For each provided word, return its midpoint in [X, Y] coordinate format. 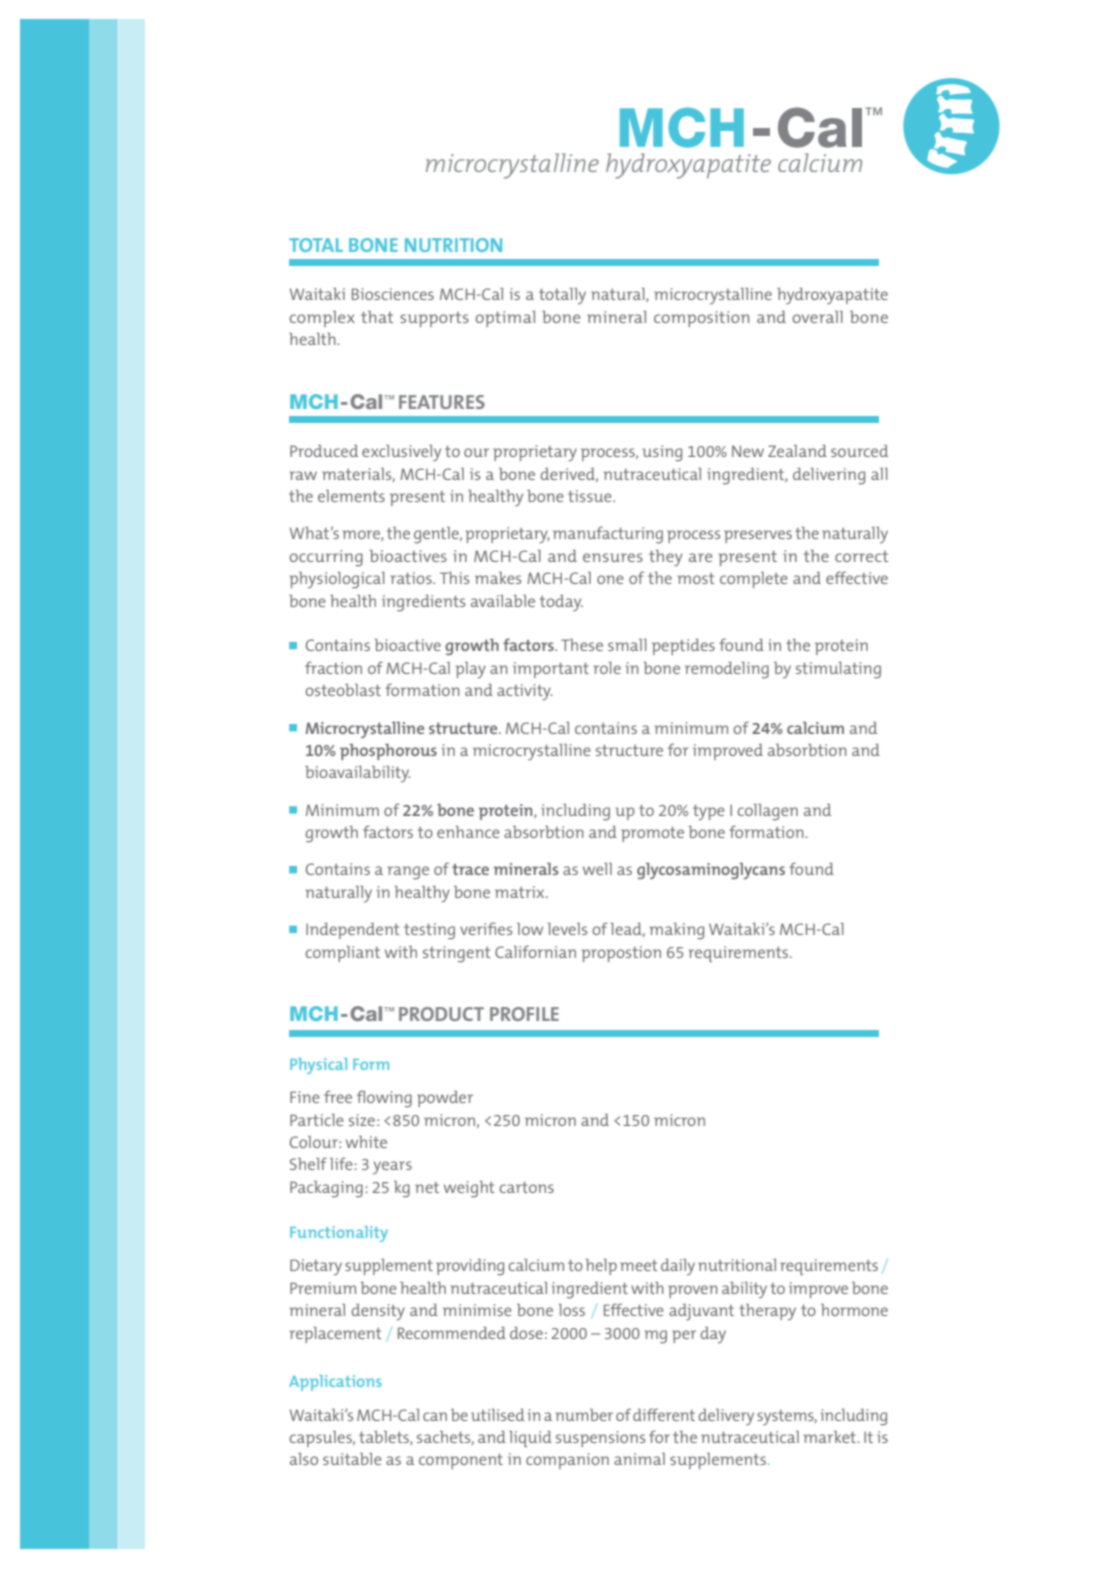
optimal [505, 319]
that [377, 317]
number [584, 1415]
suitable [352, 1459]
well [597, 869]
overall [817, 317]
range [408, 873]
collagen [767, 812]
